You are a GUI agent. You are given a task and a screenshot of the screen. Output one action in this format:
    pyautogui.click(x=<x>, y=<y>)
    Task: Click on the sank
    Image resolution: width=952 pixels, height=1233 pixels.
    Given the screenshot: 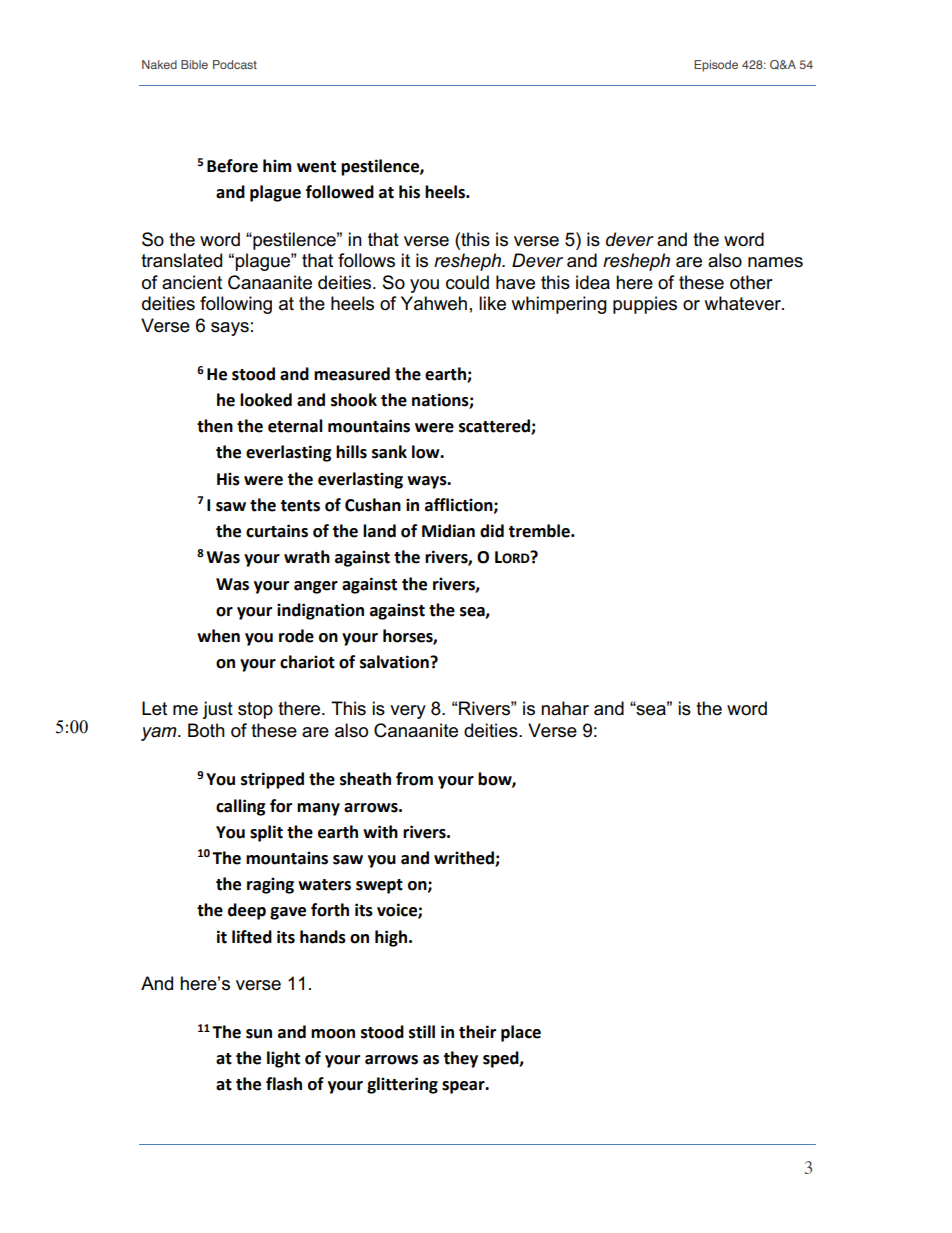 What is the action you would take?
    pyautogui.click(x=389, y=452)
